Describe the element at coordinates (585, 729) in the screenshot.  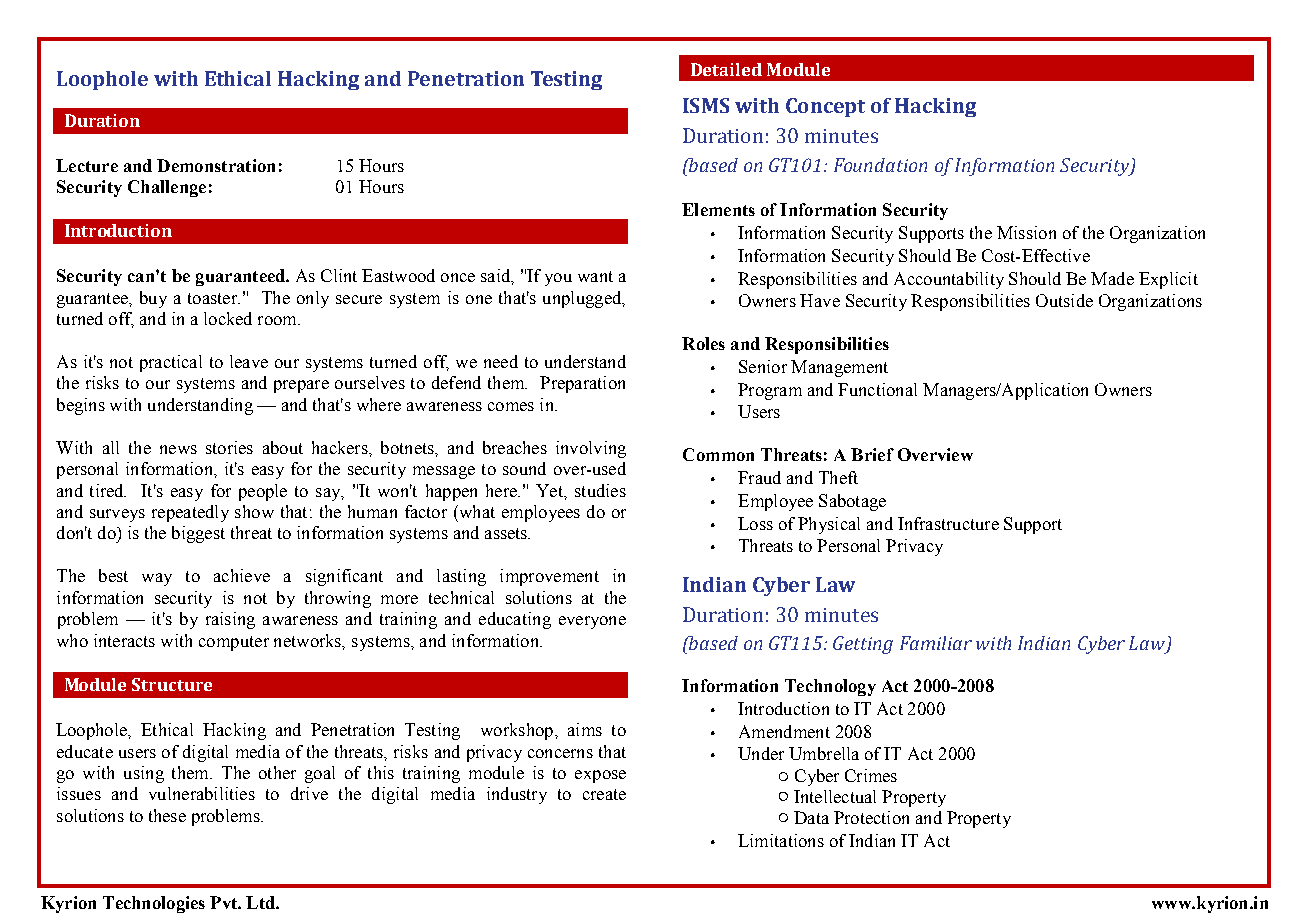
I see `aims` at that location.
